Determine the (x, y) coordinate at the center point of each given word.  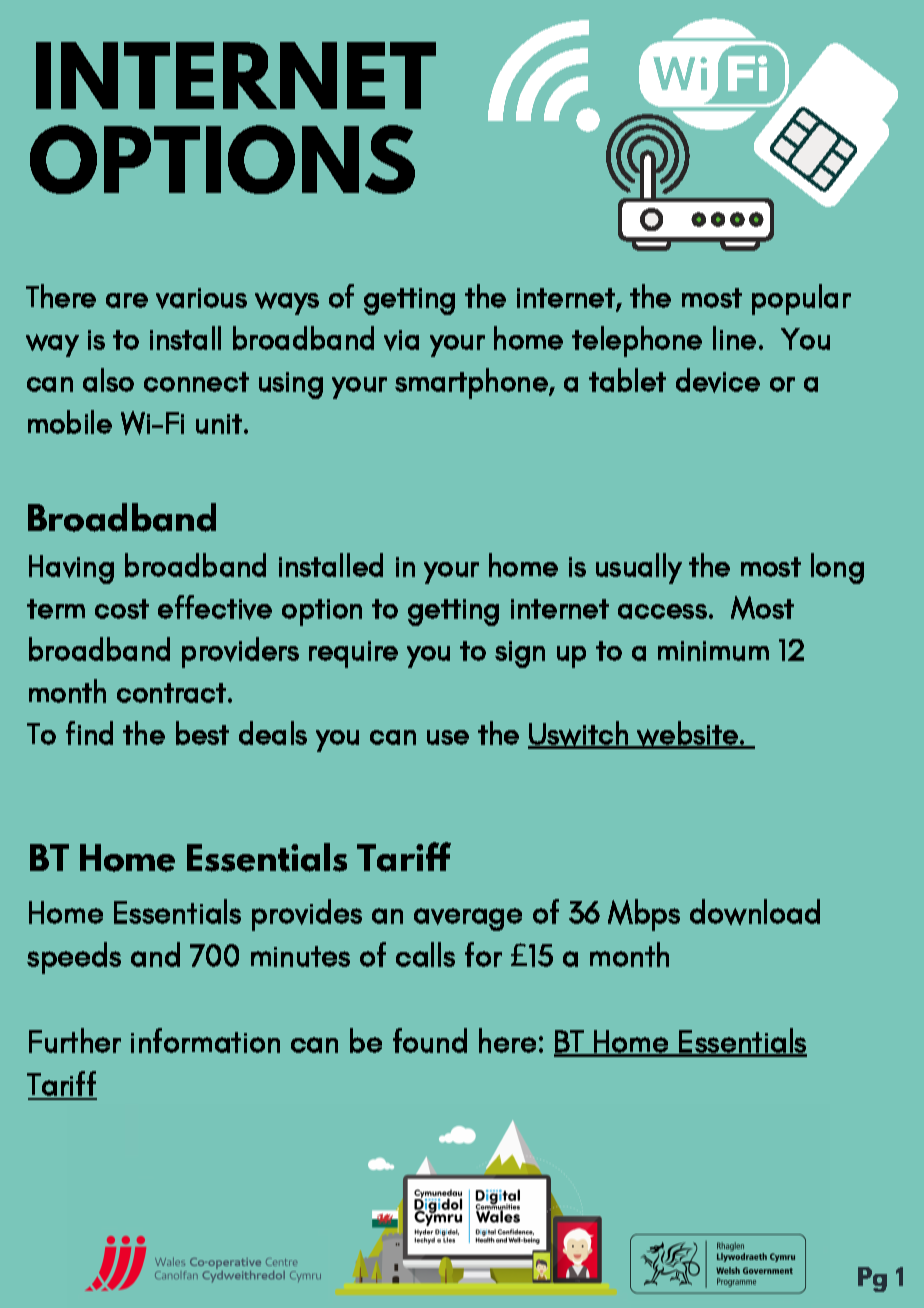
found (430, 1040)
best (202, 733)
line (734, 338)
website (687, 735)
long (837, 568)
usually (639, 568)
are (127, 300)
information (205, 1040)
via (401, 340)
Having (71, 569)
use (448, 737)
